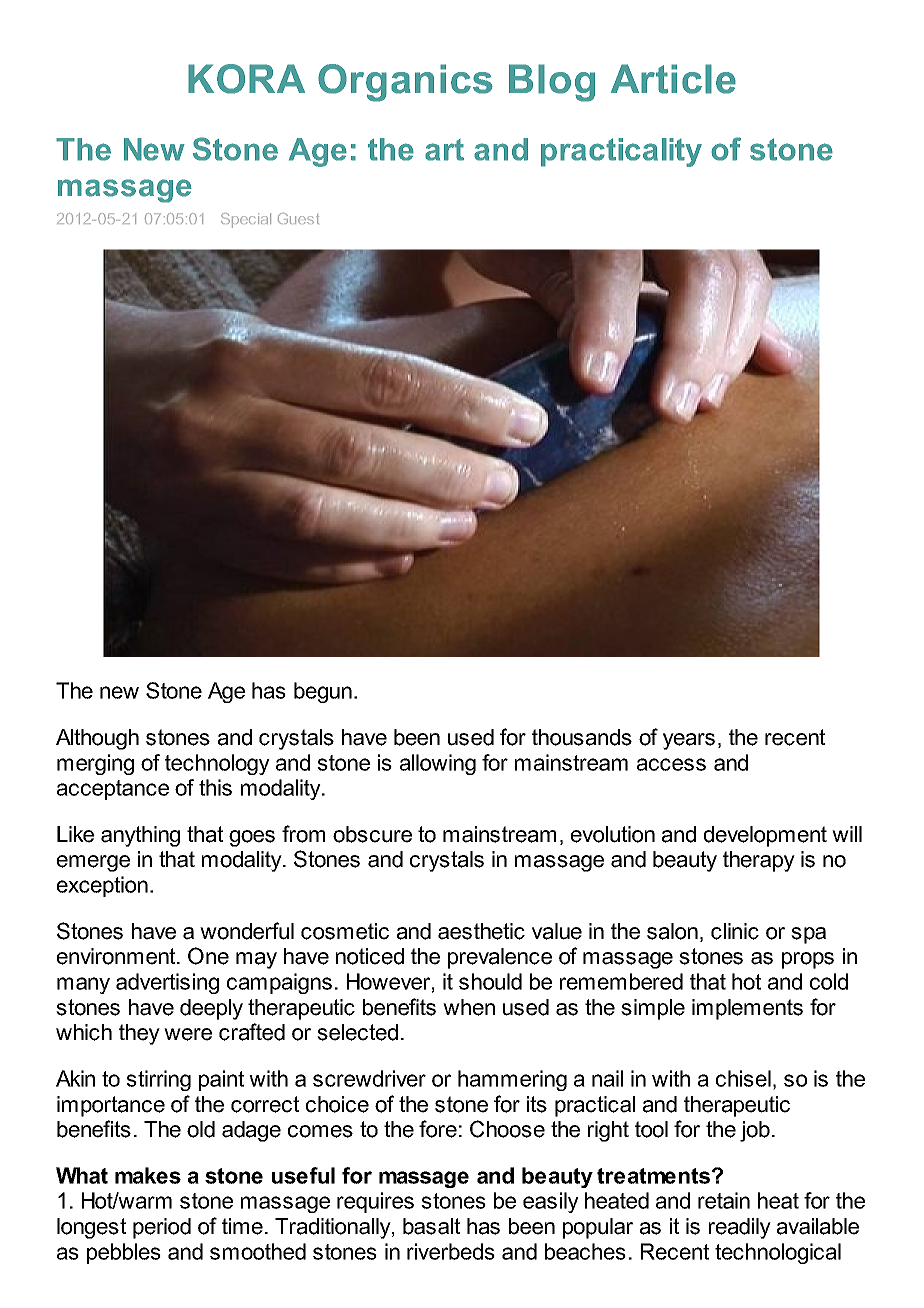 This image has height=1308, width=924. I want to click on basalt, so click(431, 1226).
